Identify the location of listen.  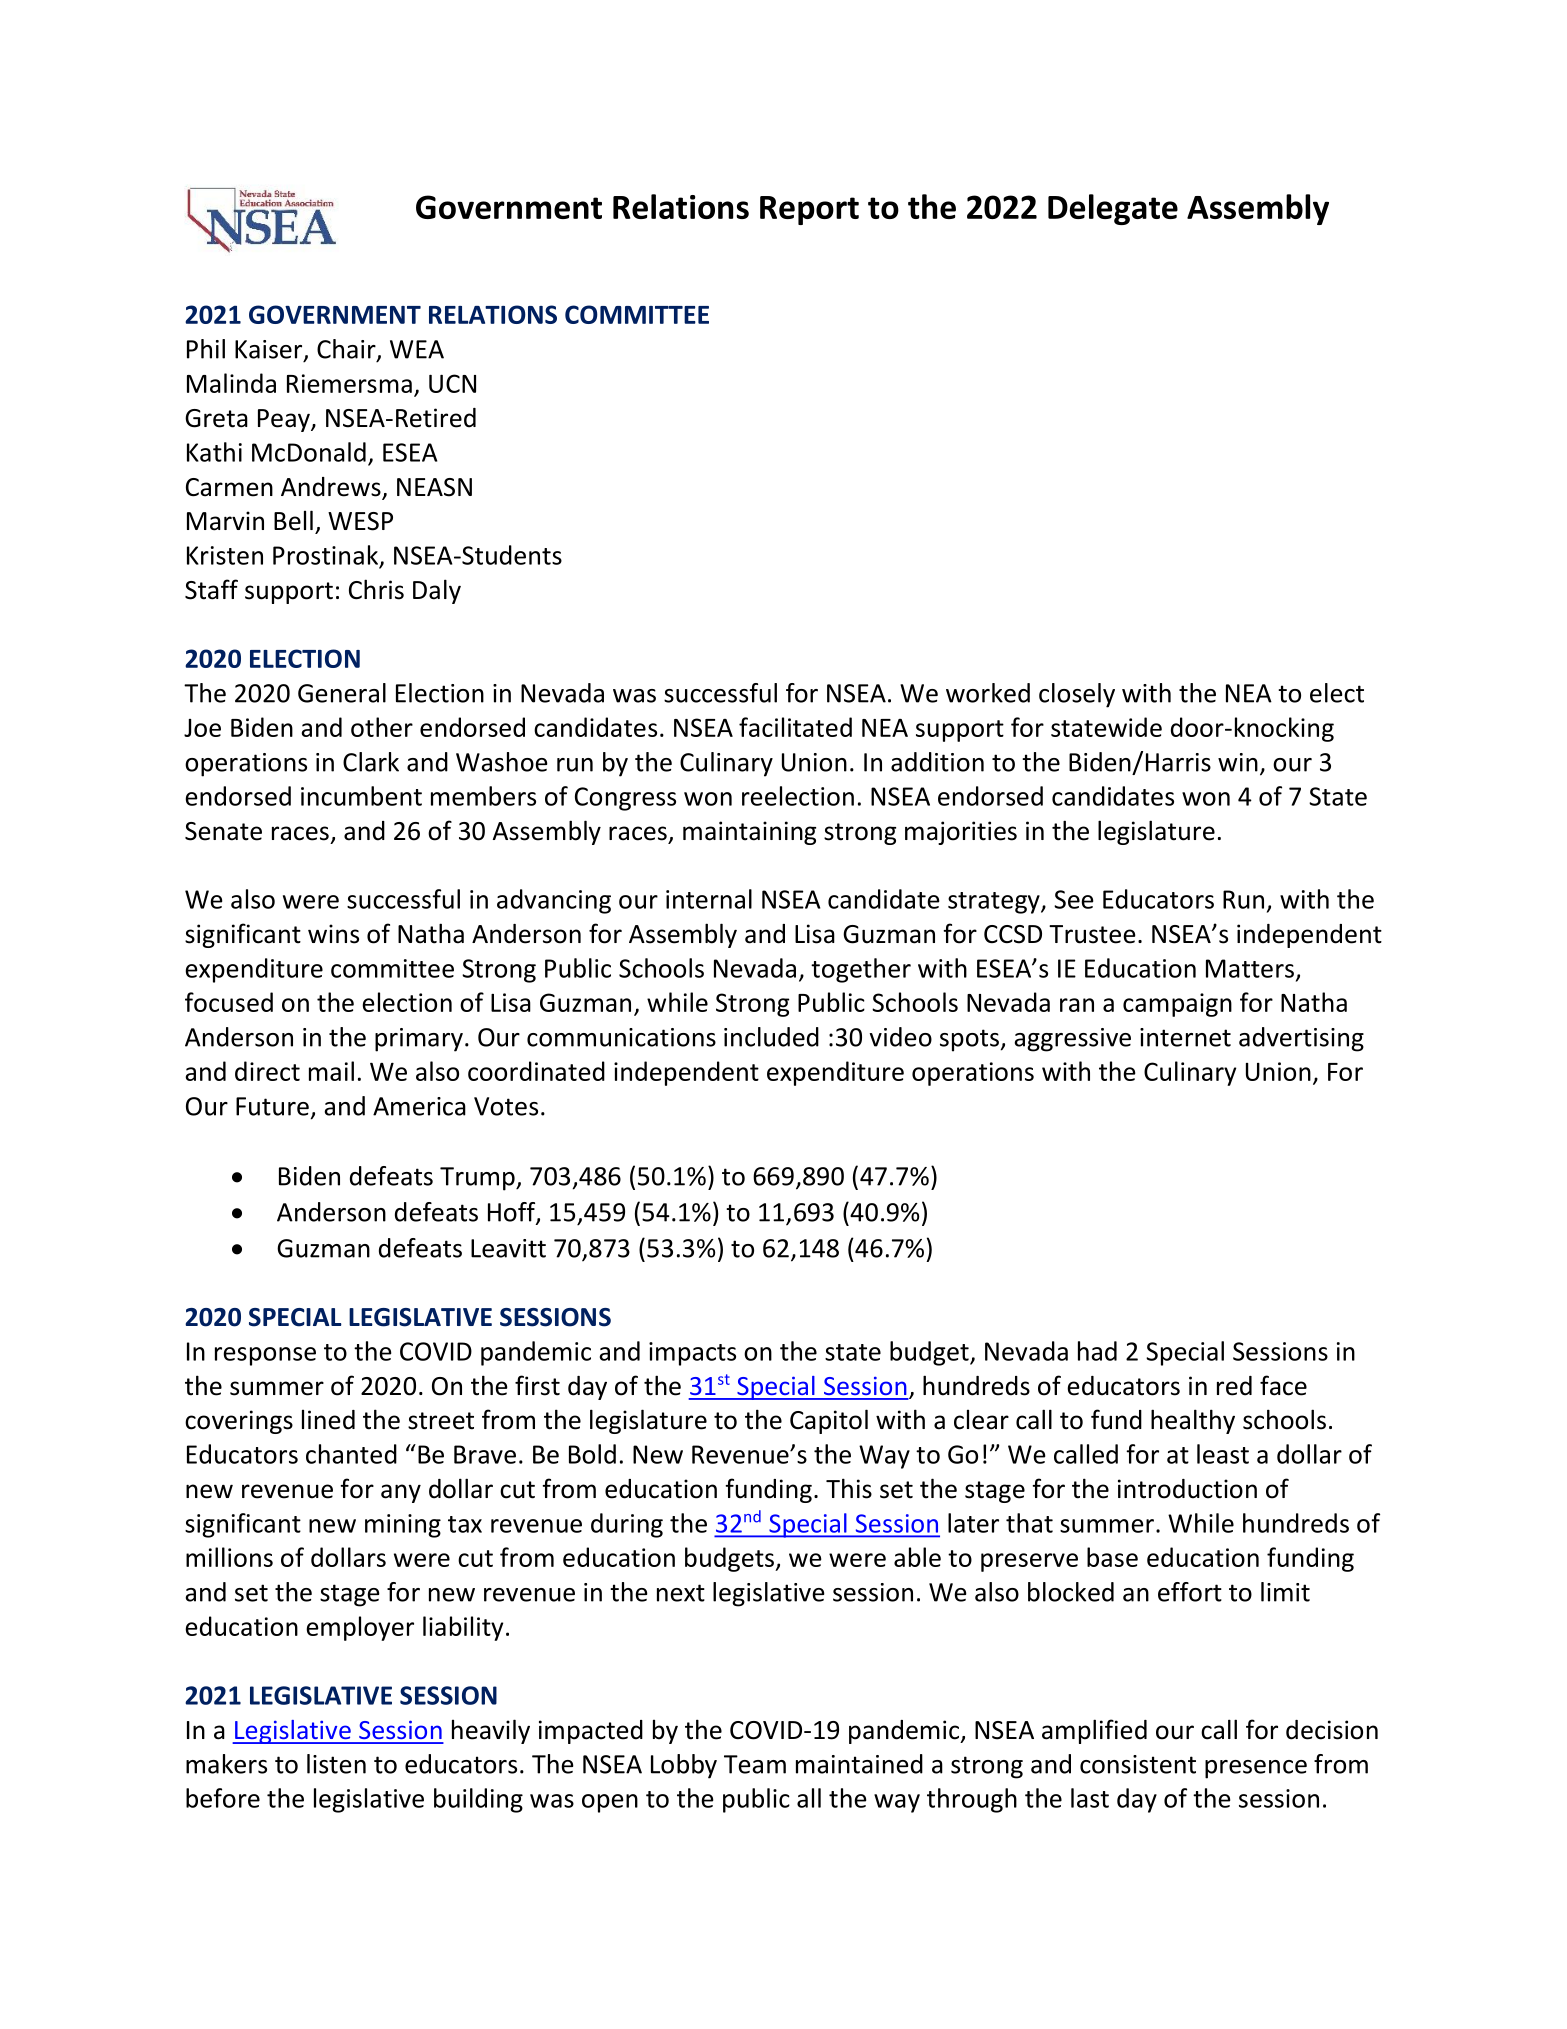
(336, 1764).
